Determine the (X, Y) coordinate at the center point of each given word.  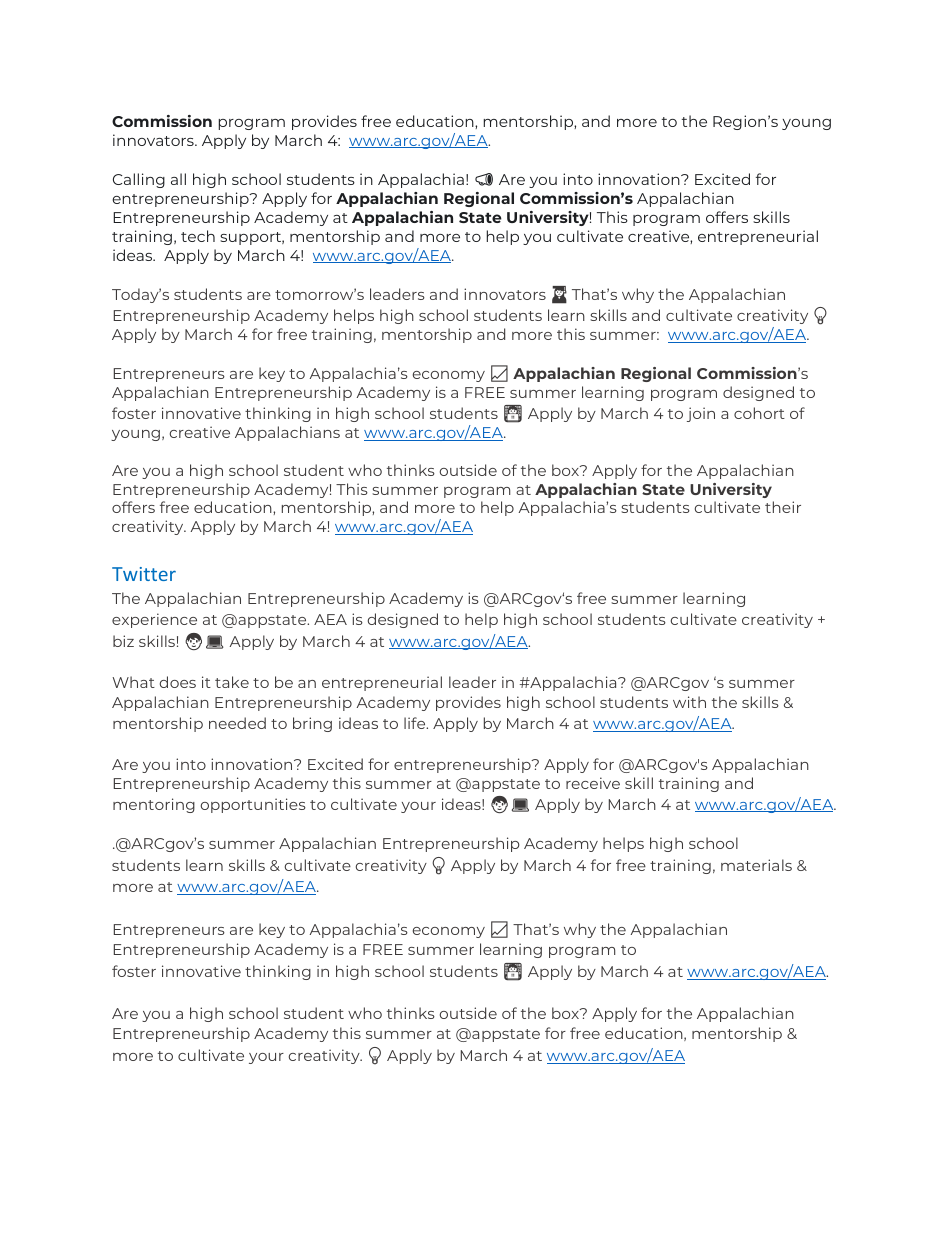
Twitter (144, 574)
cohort (759, 413)
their (783, 507)
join (701, 414)
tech (198, 236)
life (416, 723)
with (689, 702)
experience (154, 620)
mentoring (154, 805)
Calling (139, 180)
